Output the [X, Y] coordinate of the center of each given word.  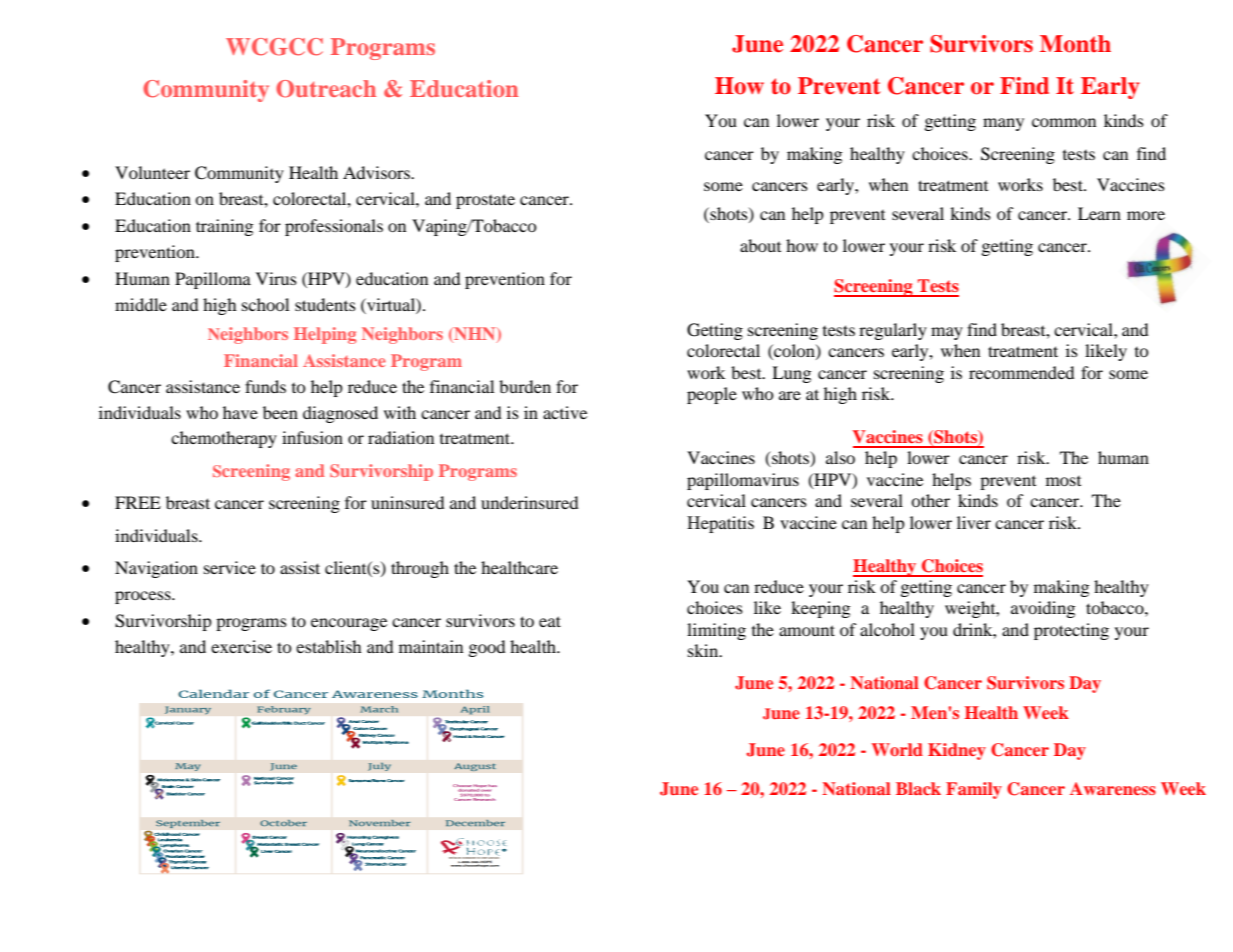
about [760, 245]
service [230, 567]
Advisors [377, 172]
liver [974, 522]
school [265, 304]
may [947, 333]
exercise [241, 646]
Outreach [326, 89]
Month [1075, 44]
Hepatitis [720, 524]
